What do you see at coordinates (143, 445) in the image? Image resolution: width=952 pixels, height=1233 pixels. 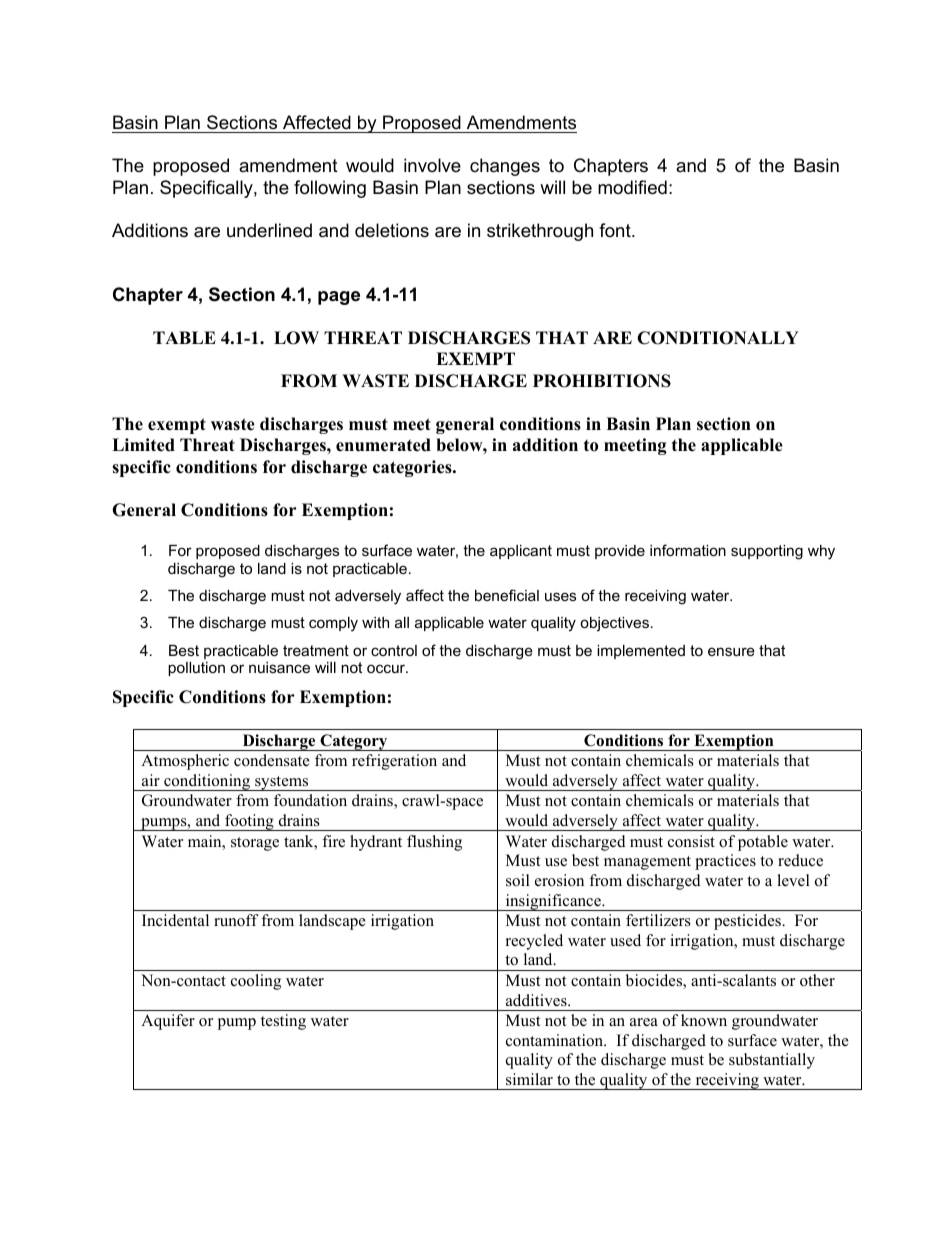 I see `Limited` at bounding box center [143, 445].
